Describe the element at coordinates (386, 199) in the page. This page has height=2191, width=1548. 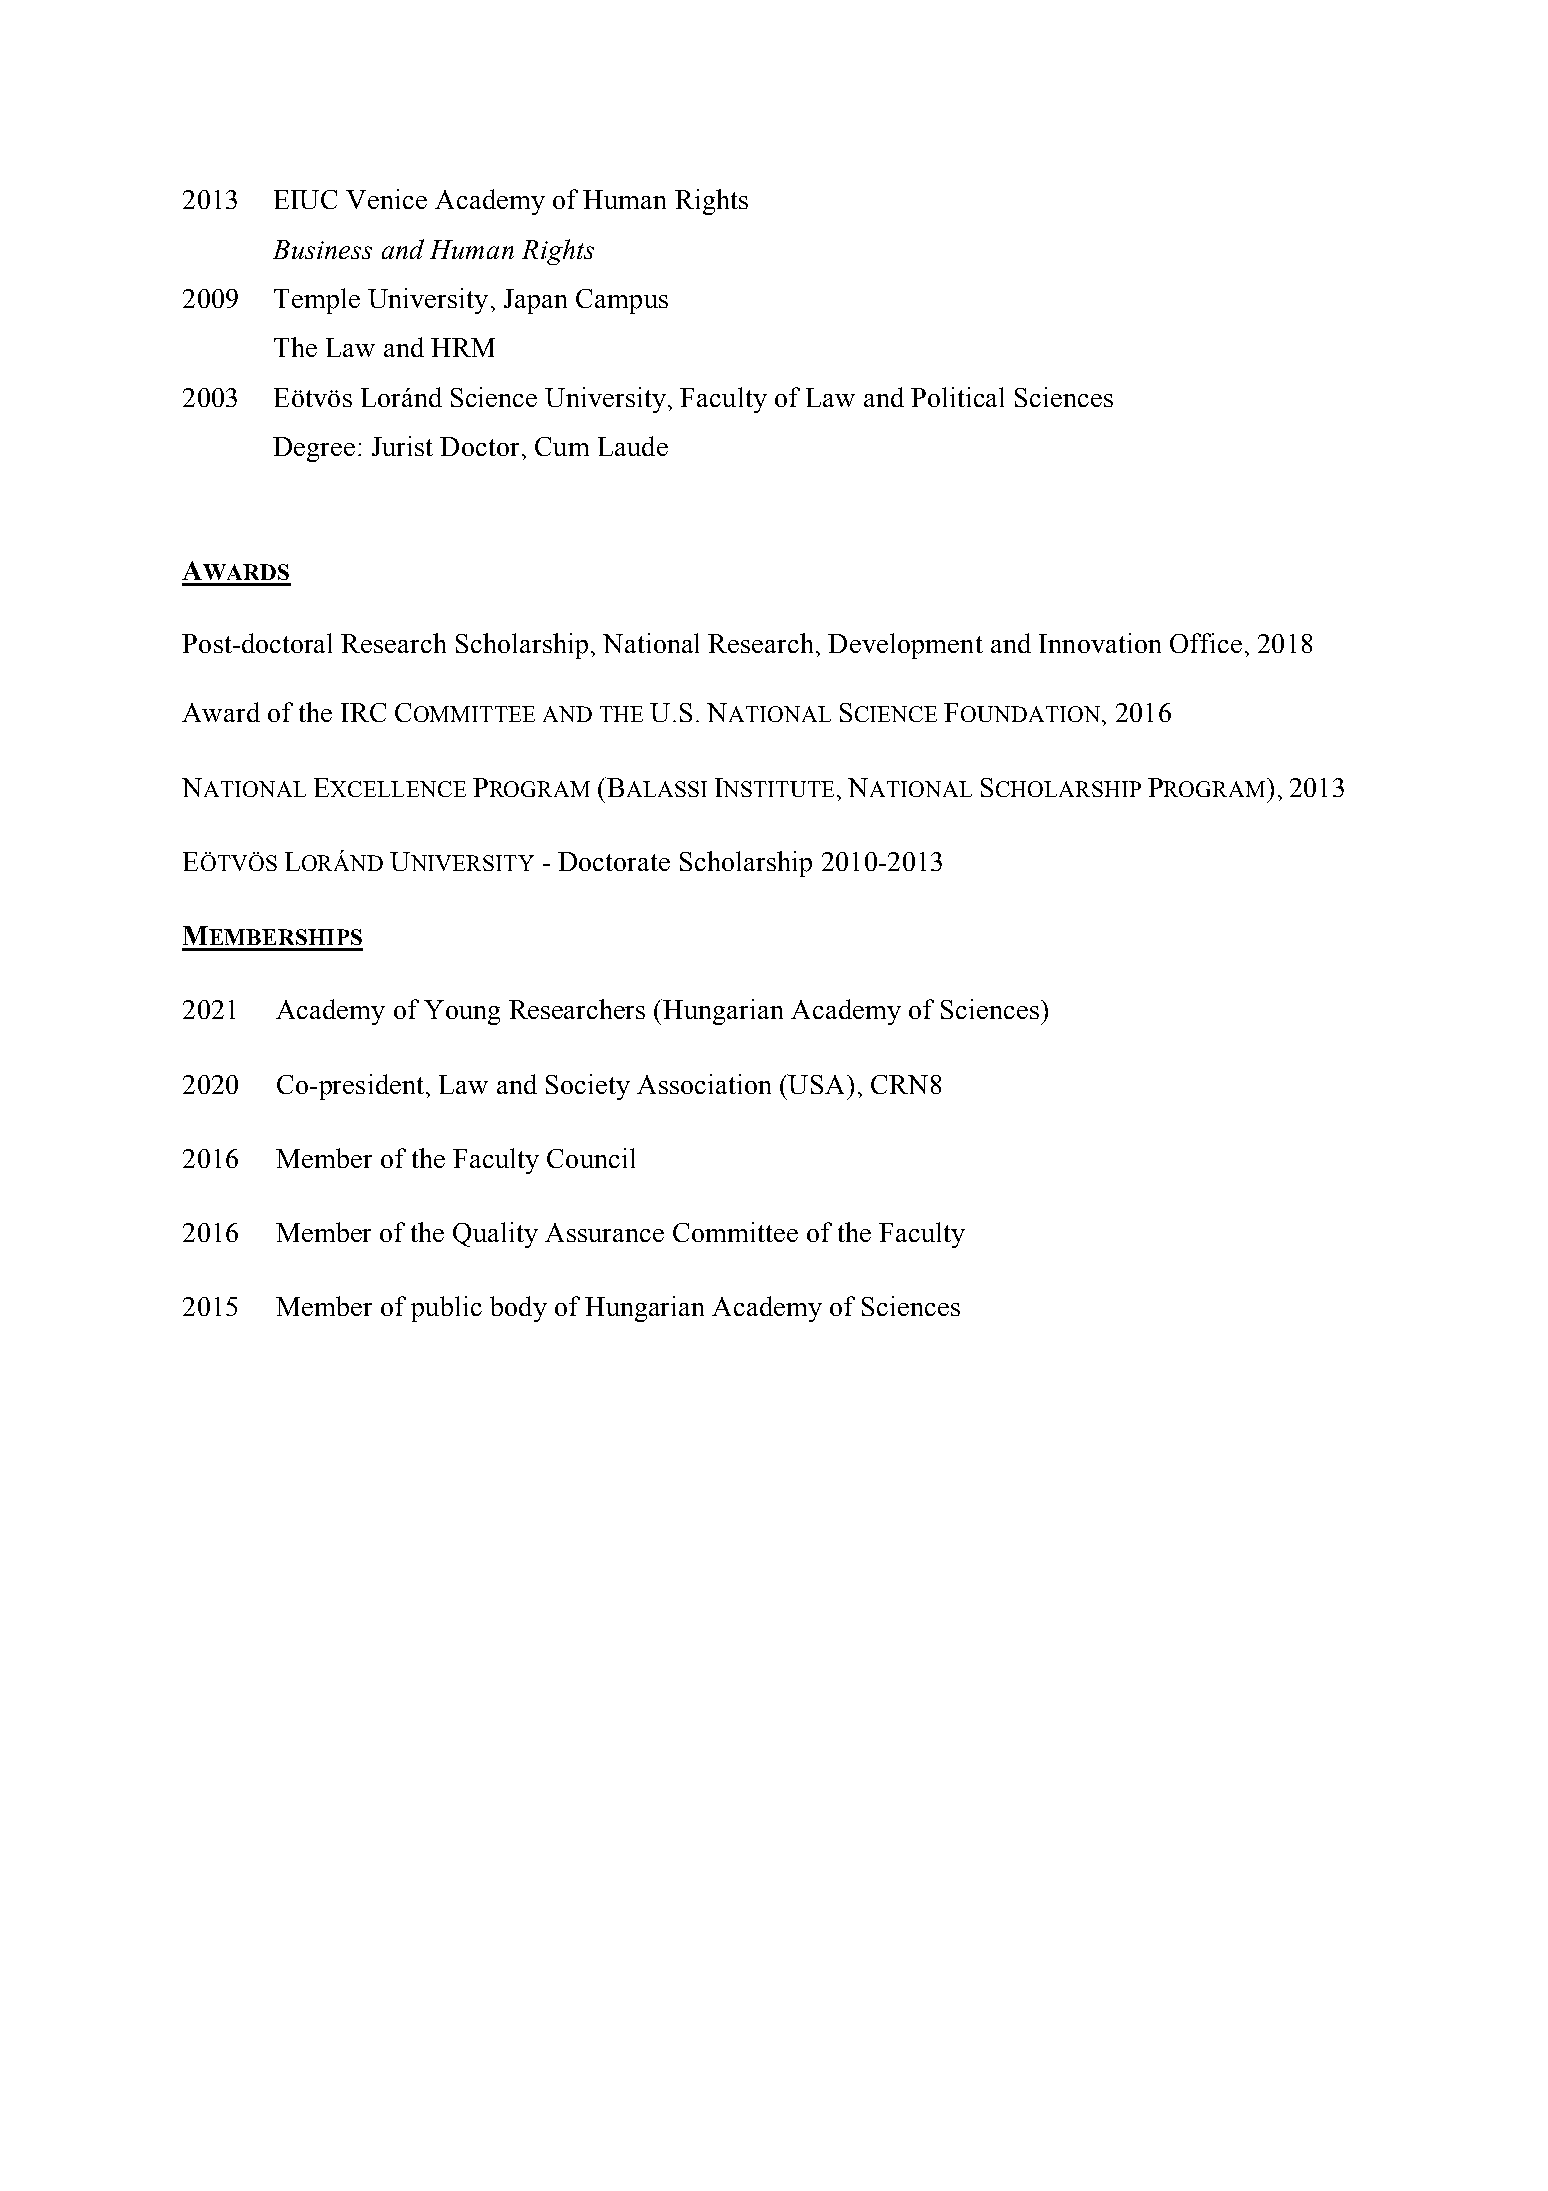
I see `Venice` at that location.
